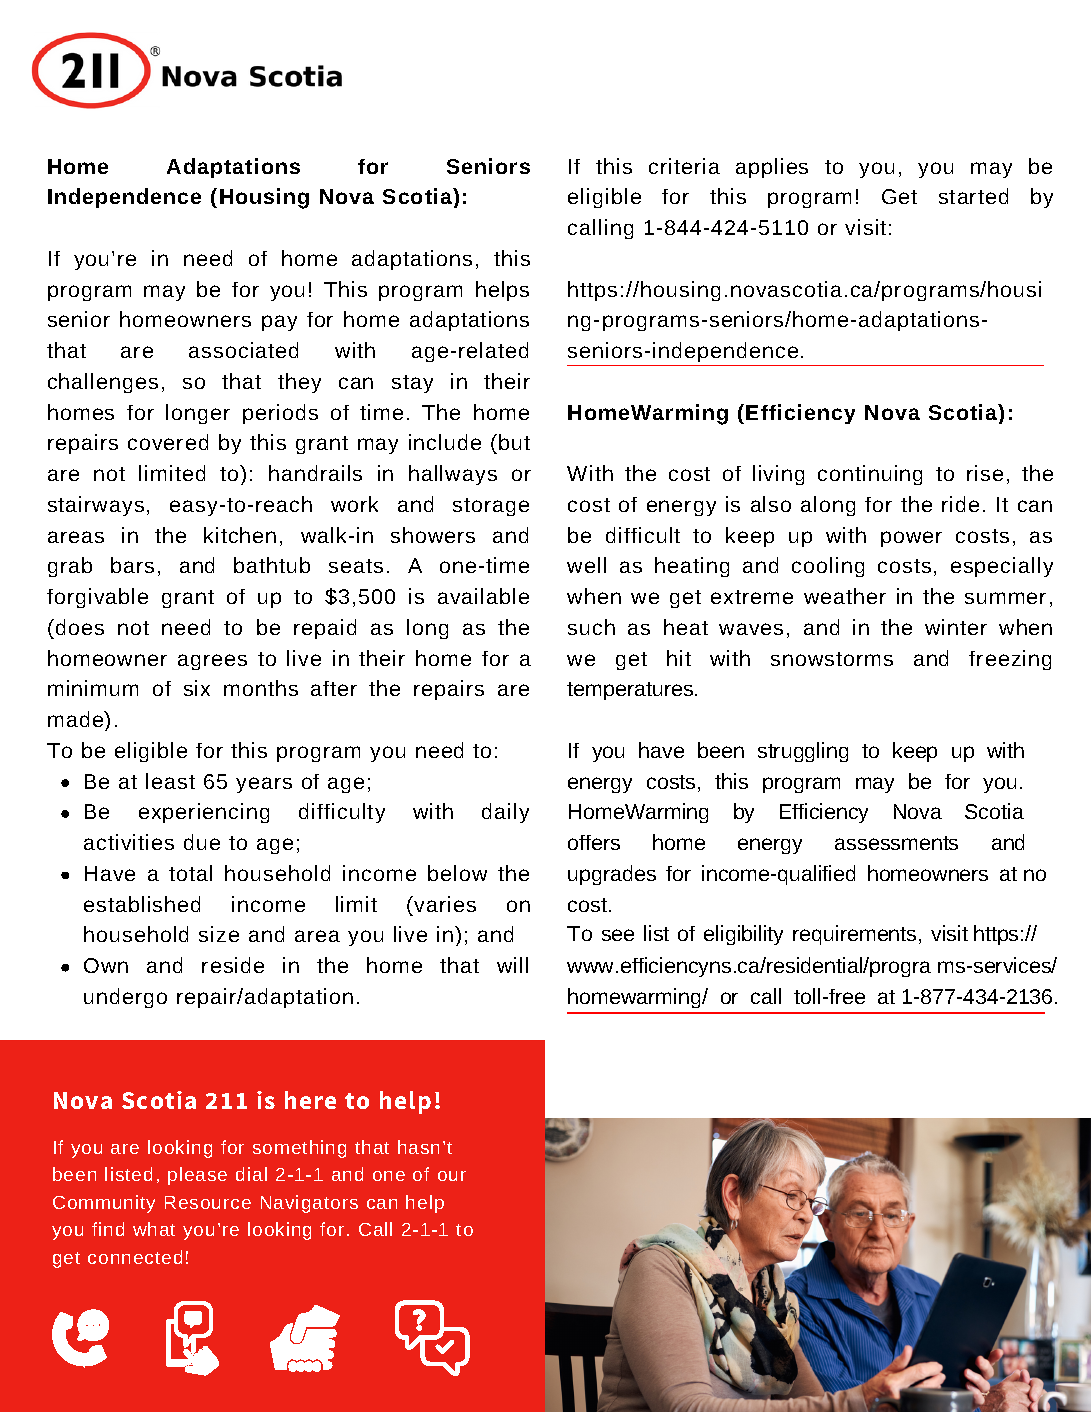 This image has width=1091, height=1412. What do you see at coordinates (154, 1229) in the image?
I see `what` at bounding box center [154, 1229].
